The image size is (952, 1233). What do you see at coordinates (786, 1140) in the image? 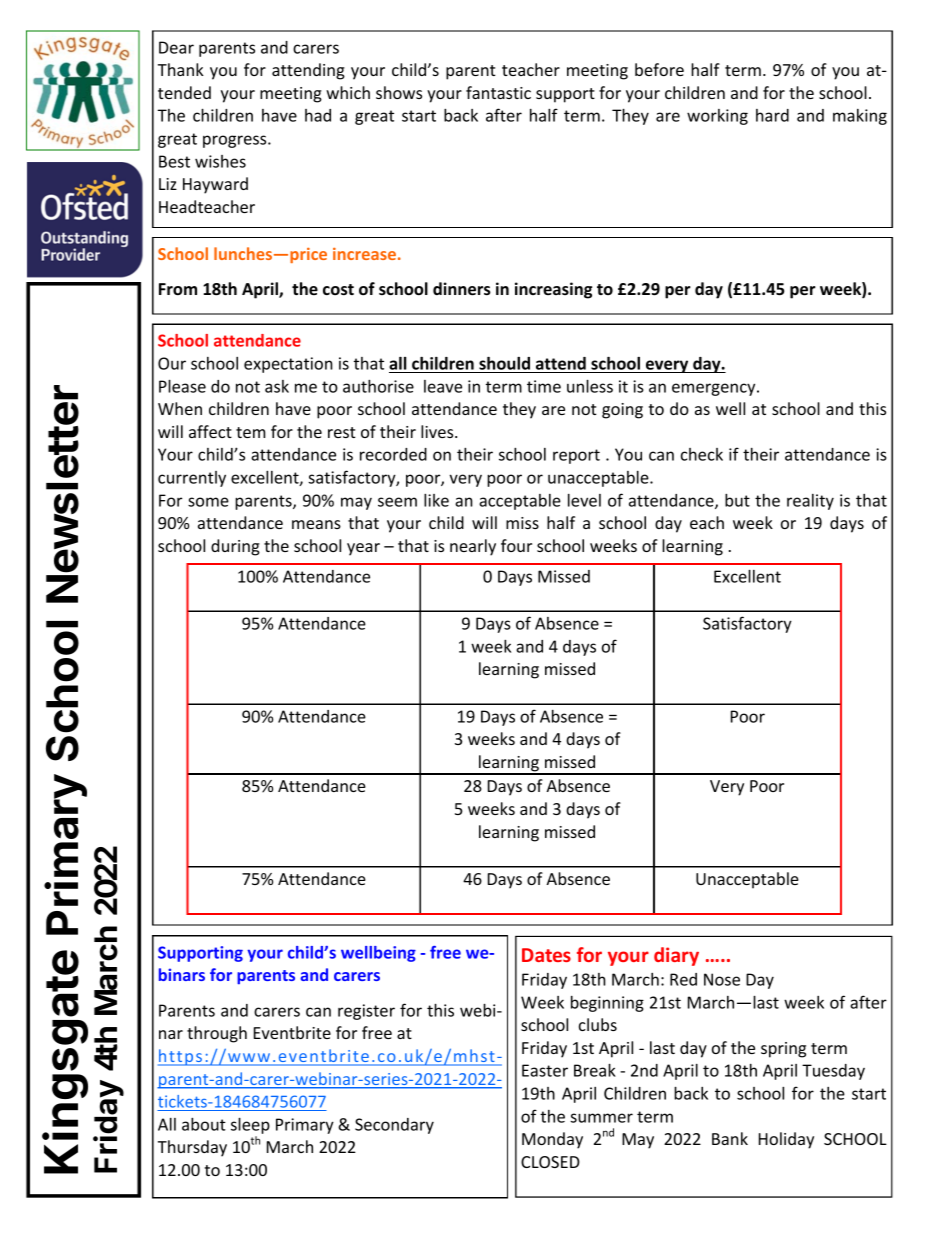
I see `Holiday` at bounding box center [786, 1140].
